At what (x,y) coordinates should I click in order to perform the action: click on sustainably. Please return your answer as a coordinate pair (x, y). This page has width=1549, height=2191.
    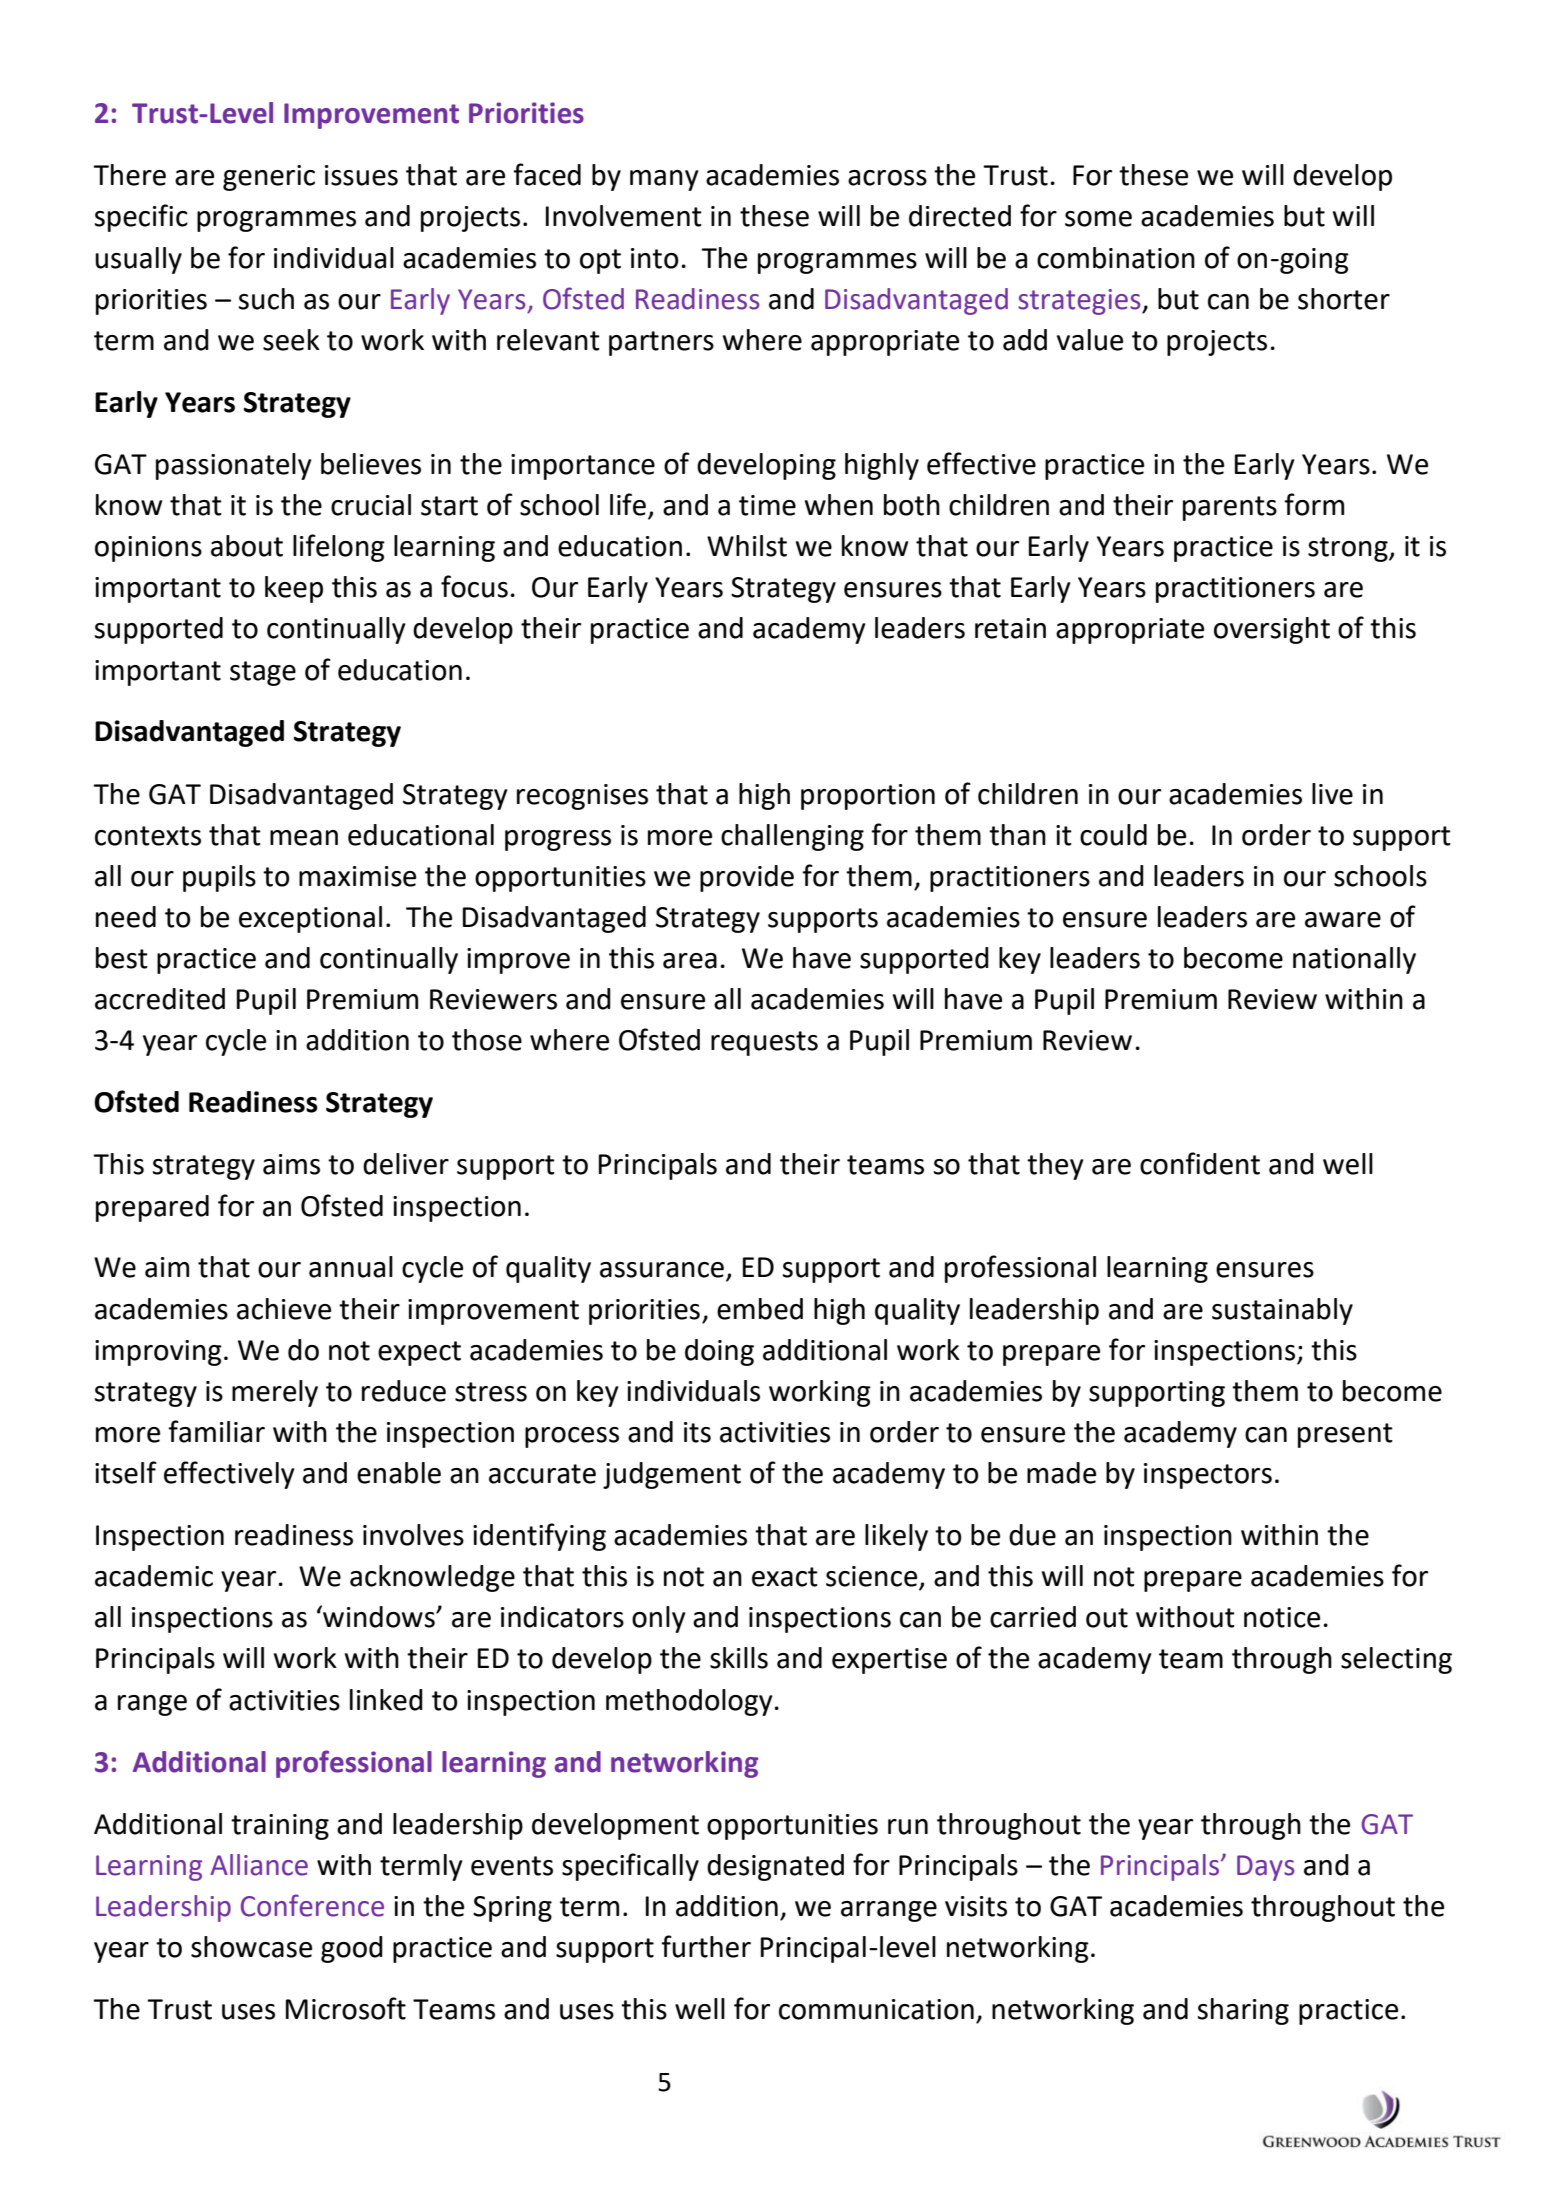
    Looking at the image, I should click on (1282, 1311).
